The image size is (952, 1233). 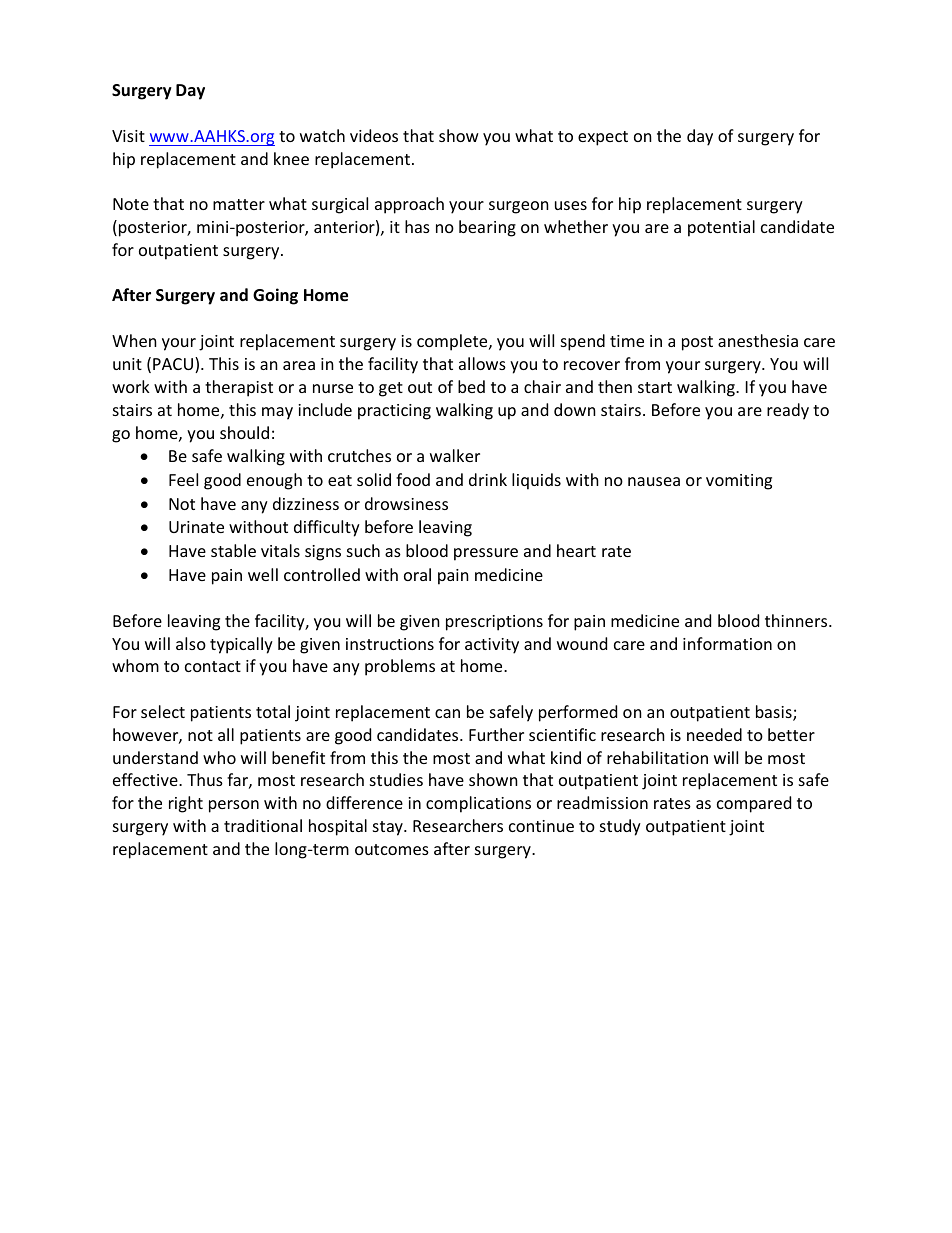 What do you see at coordinates (788, 411) in the image?
I see `ready` at bounding box center [788, 411].
